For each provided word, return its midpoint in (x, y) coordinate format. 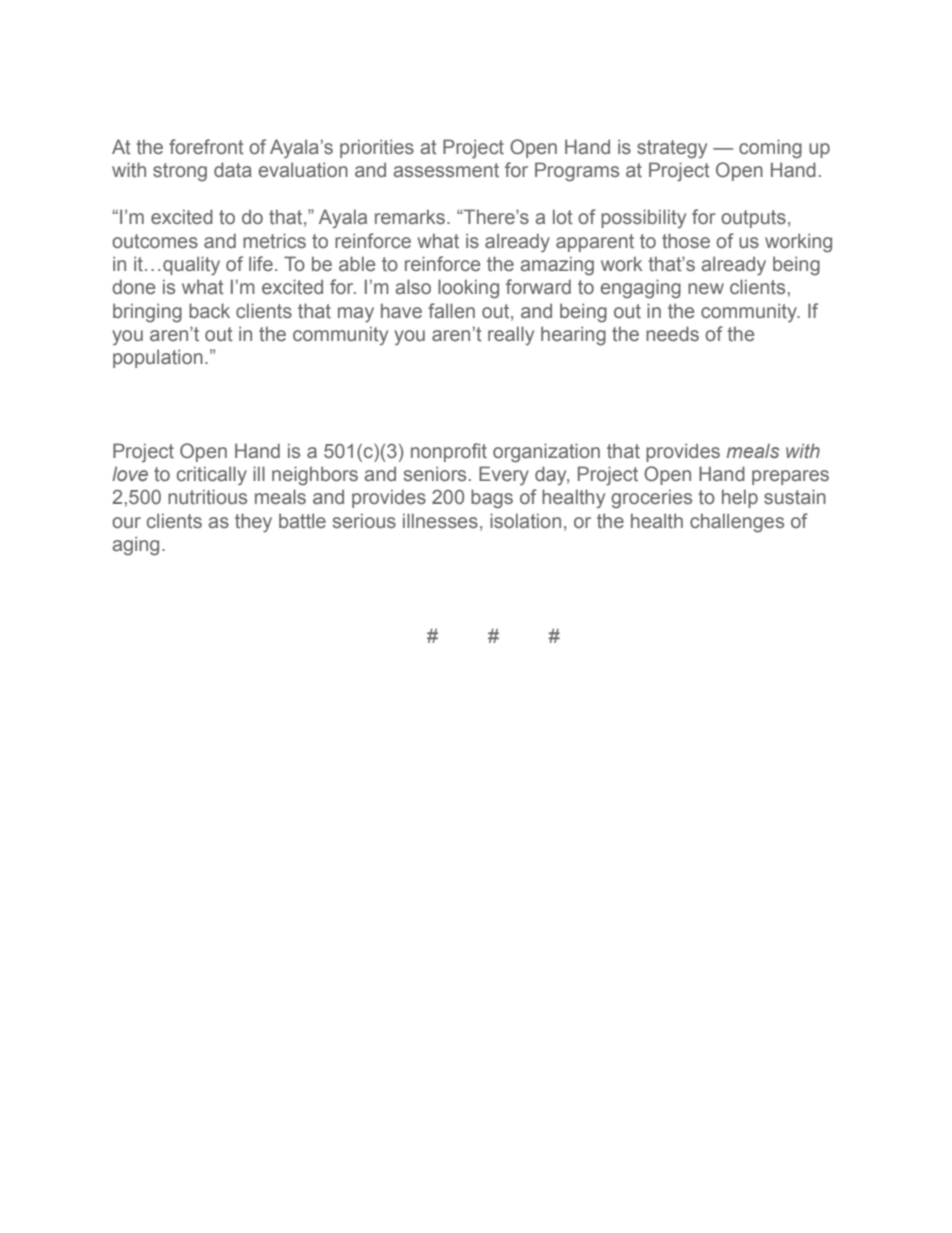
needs (672, 334)
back (209, 311)
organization (546, 453)
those (686, 241)
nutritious (207, 497)
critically (212, 476)
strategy (672, 149)
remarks (411, 217)
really (511, 335)
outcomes (155, 241)
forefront (206, 147)
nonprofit (449, 452)
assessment (446, 170)
